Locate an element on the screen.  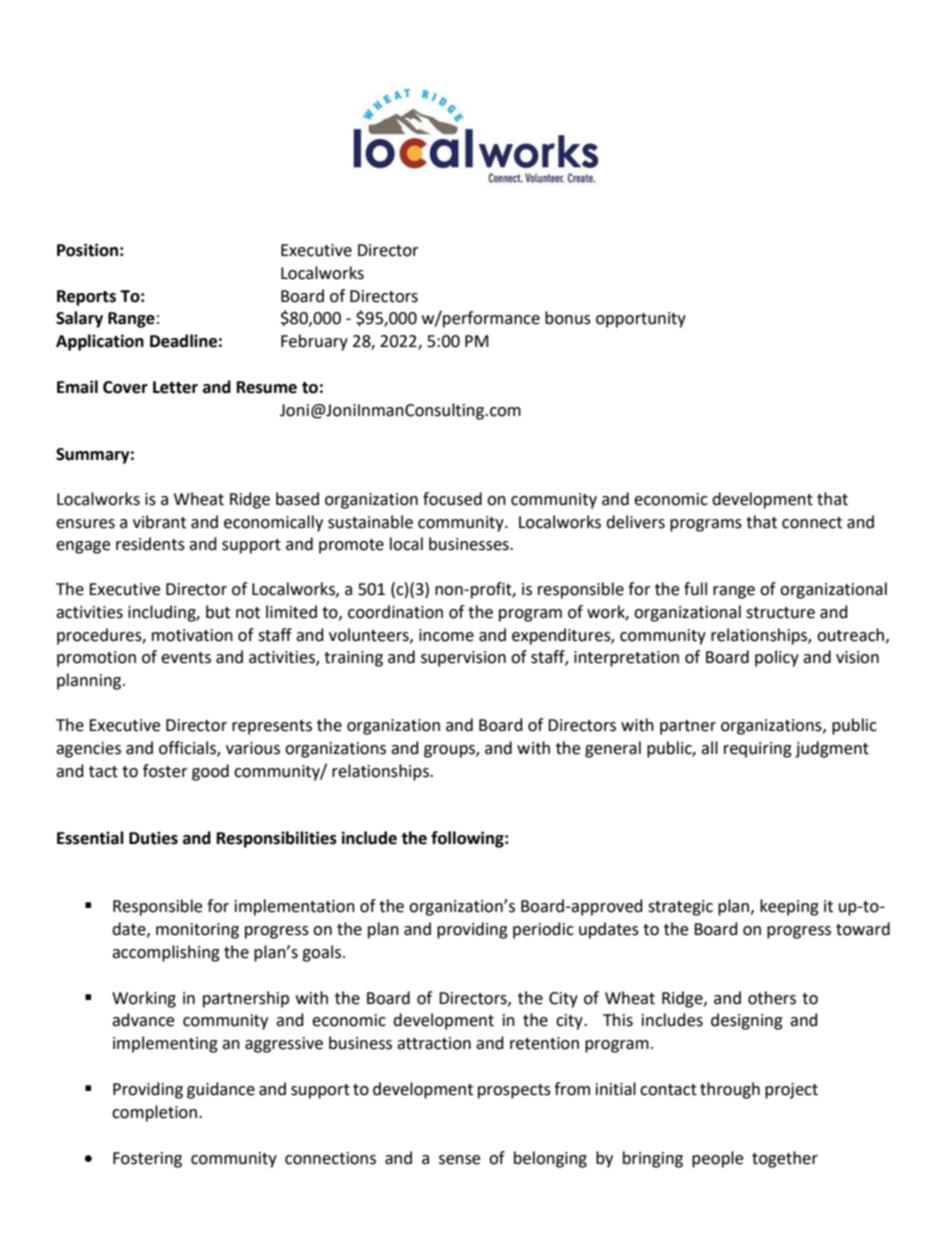
completion is located at coordinates (154, 1113).
